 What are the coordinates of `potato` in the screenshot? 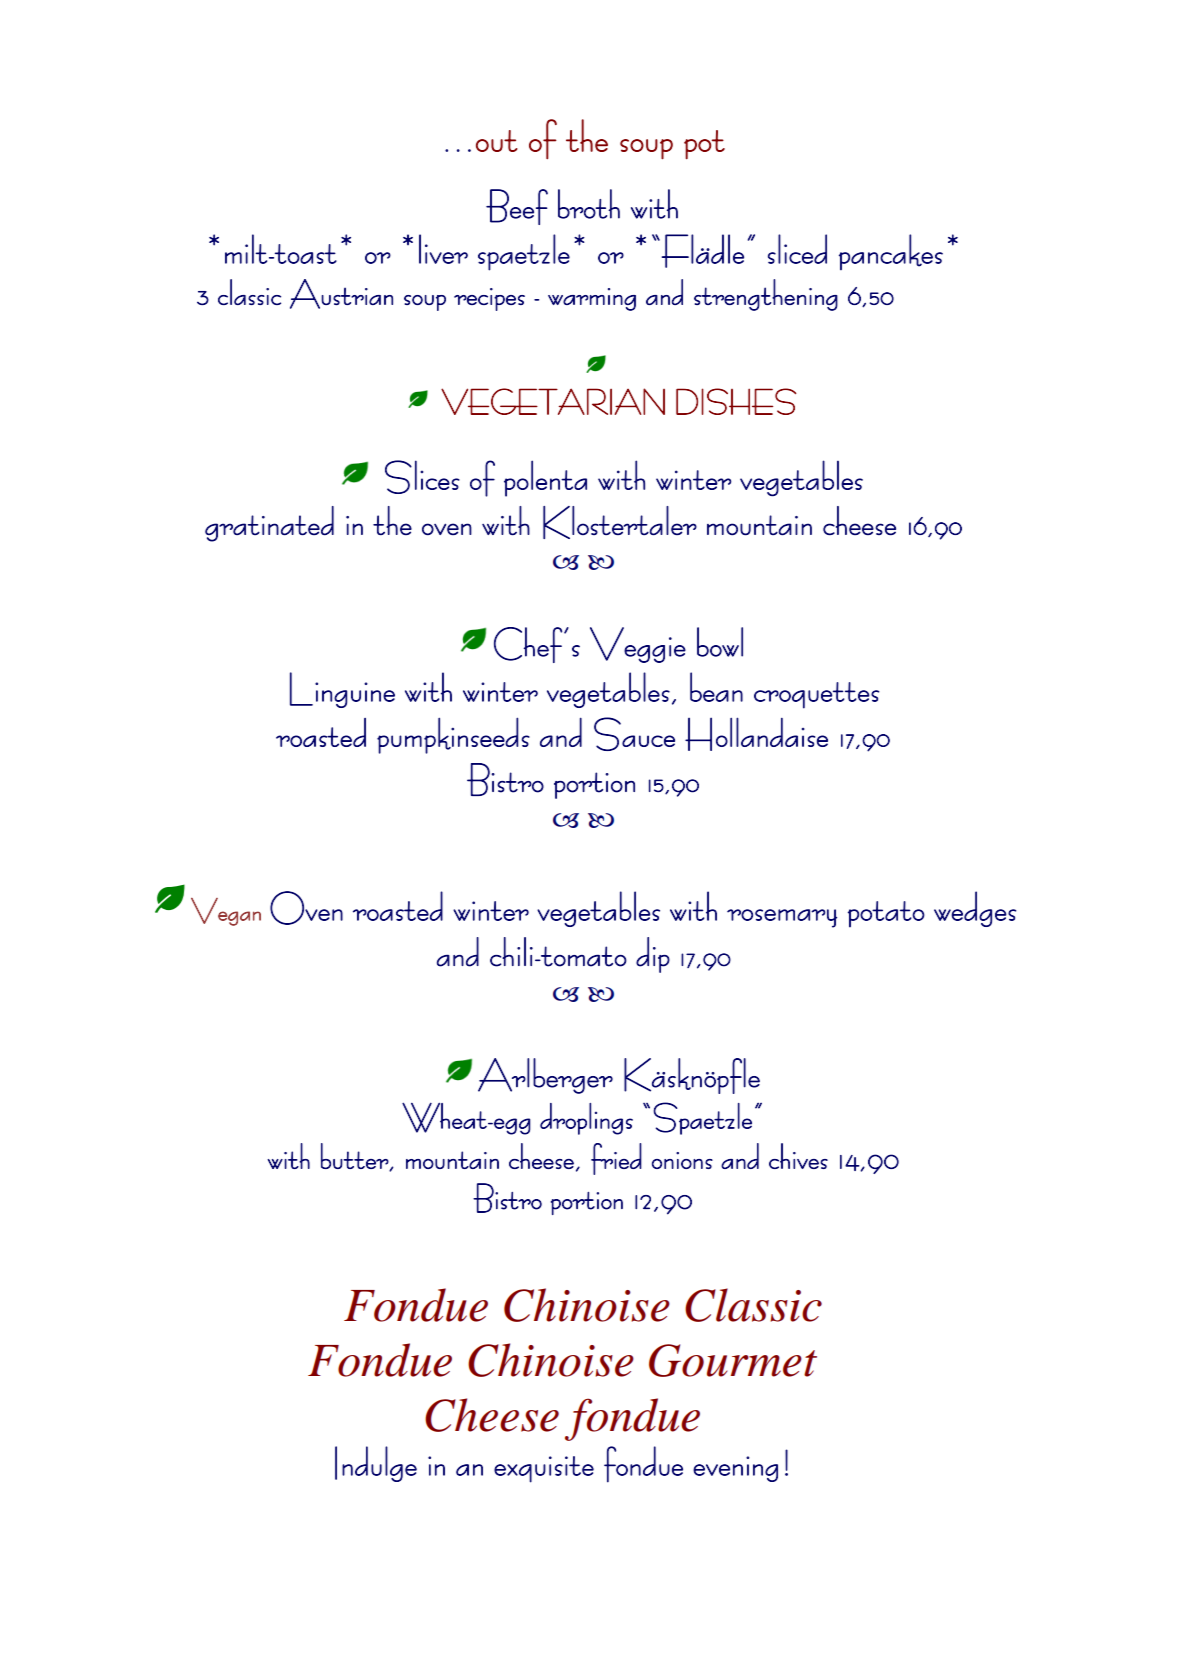 It's located at (886, 914).
